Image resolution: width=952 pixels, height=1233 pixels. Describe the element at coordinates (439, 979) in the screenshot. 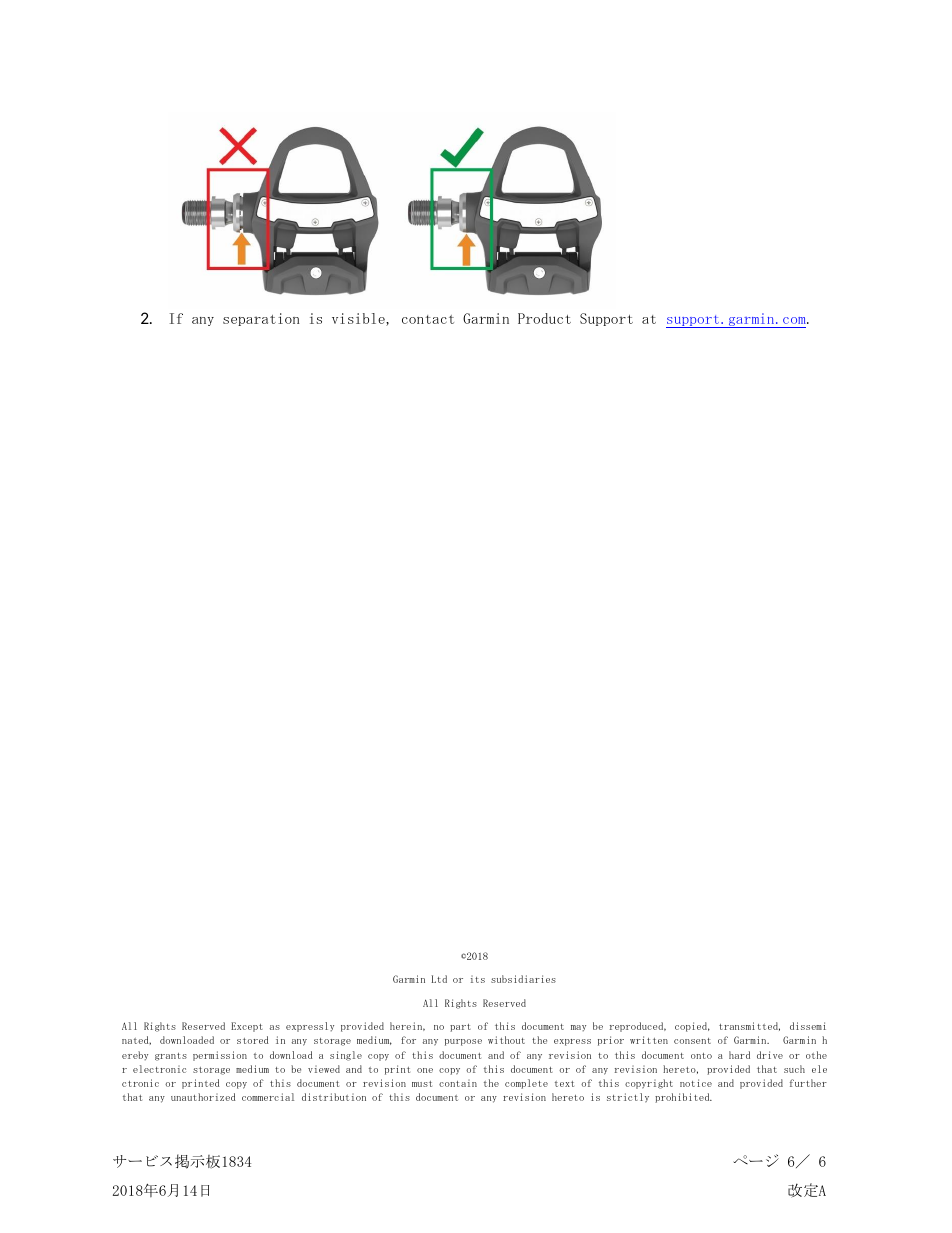

I see `Ltd` at that location.
